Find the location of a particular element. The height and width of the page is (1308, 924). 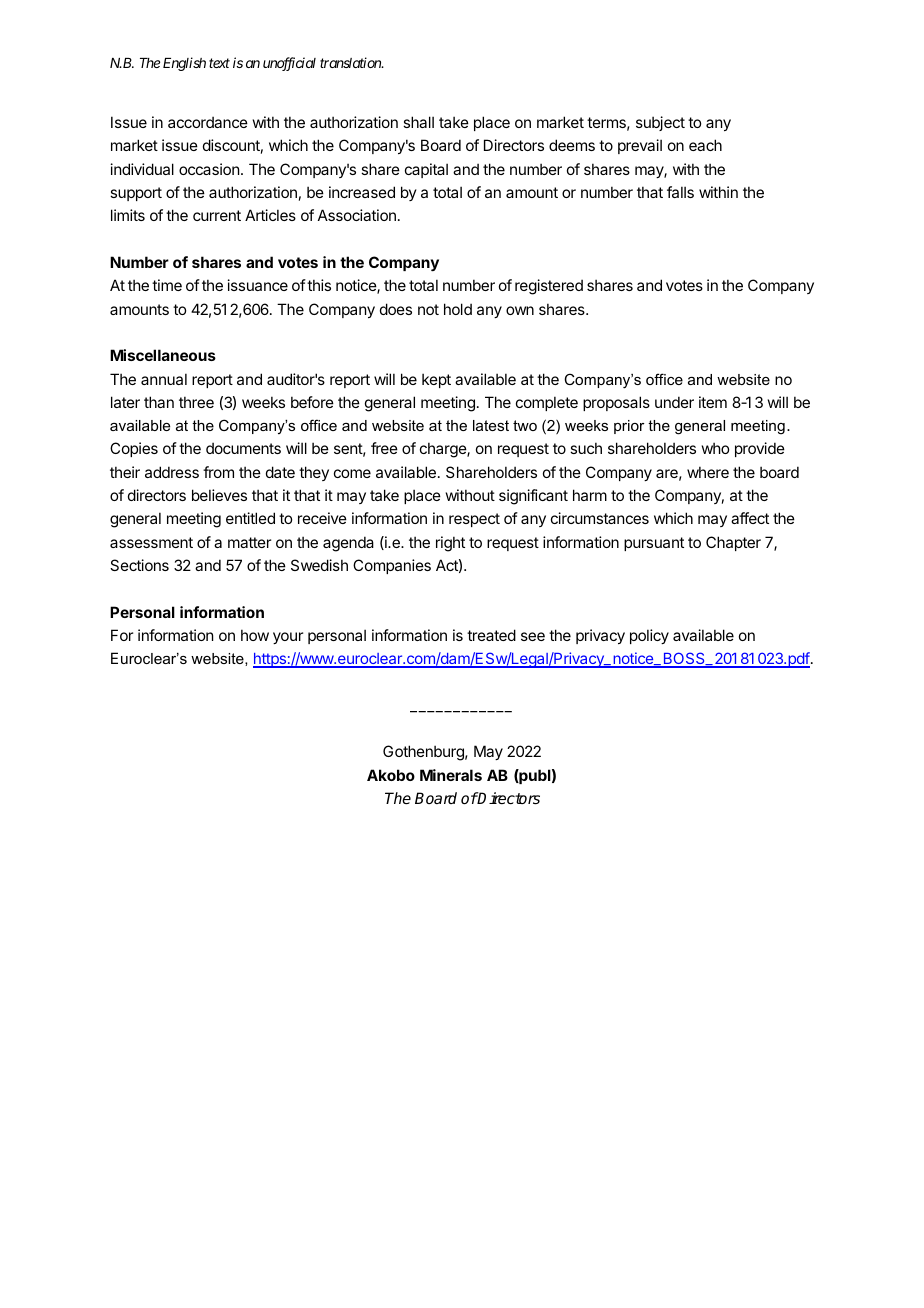

Association is located at coordinates (357, 215).
